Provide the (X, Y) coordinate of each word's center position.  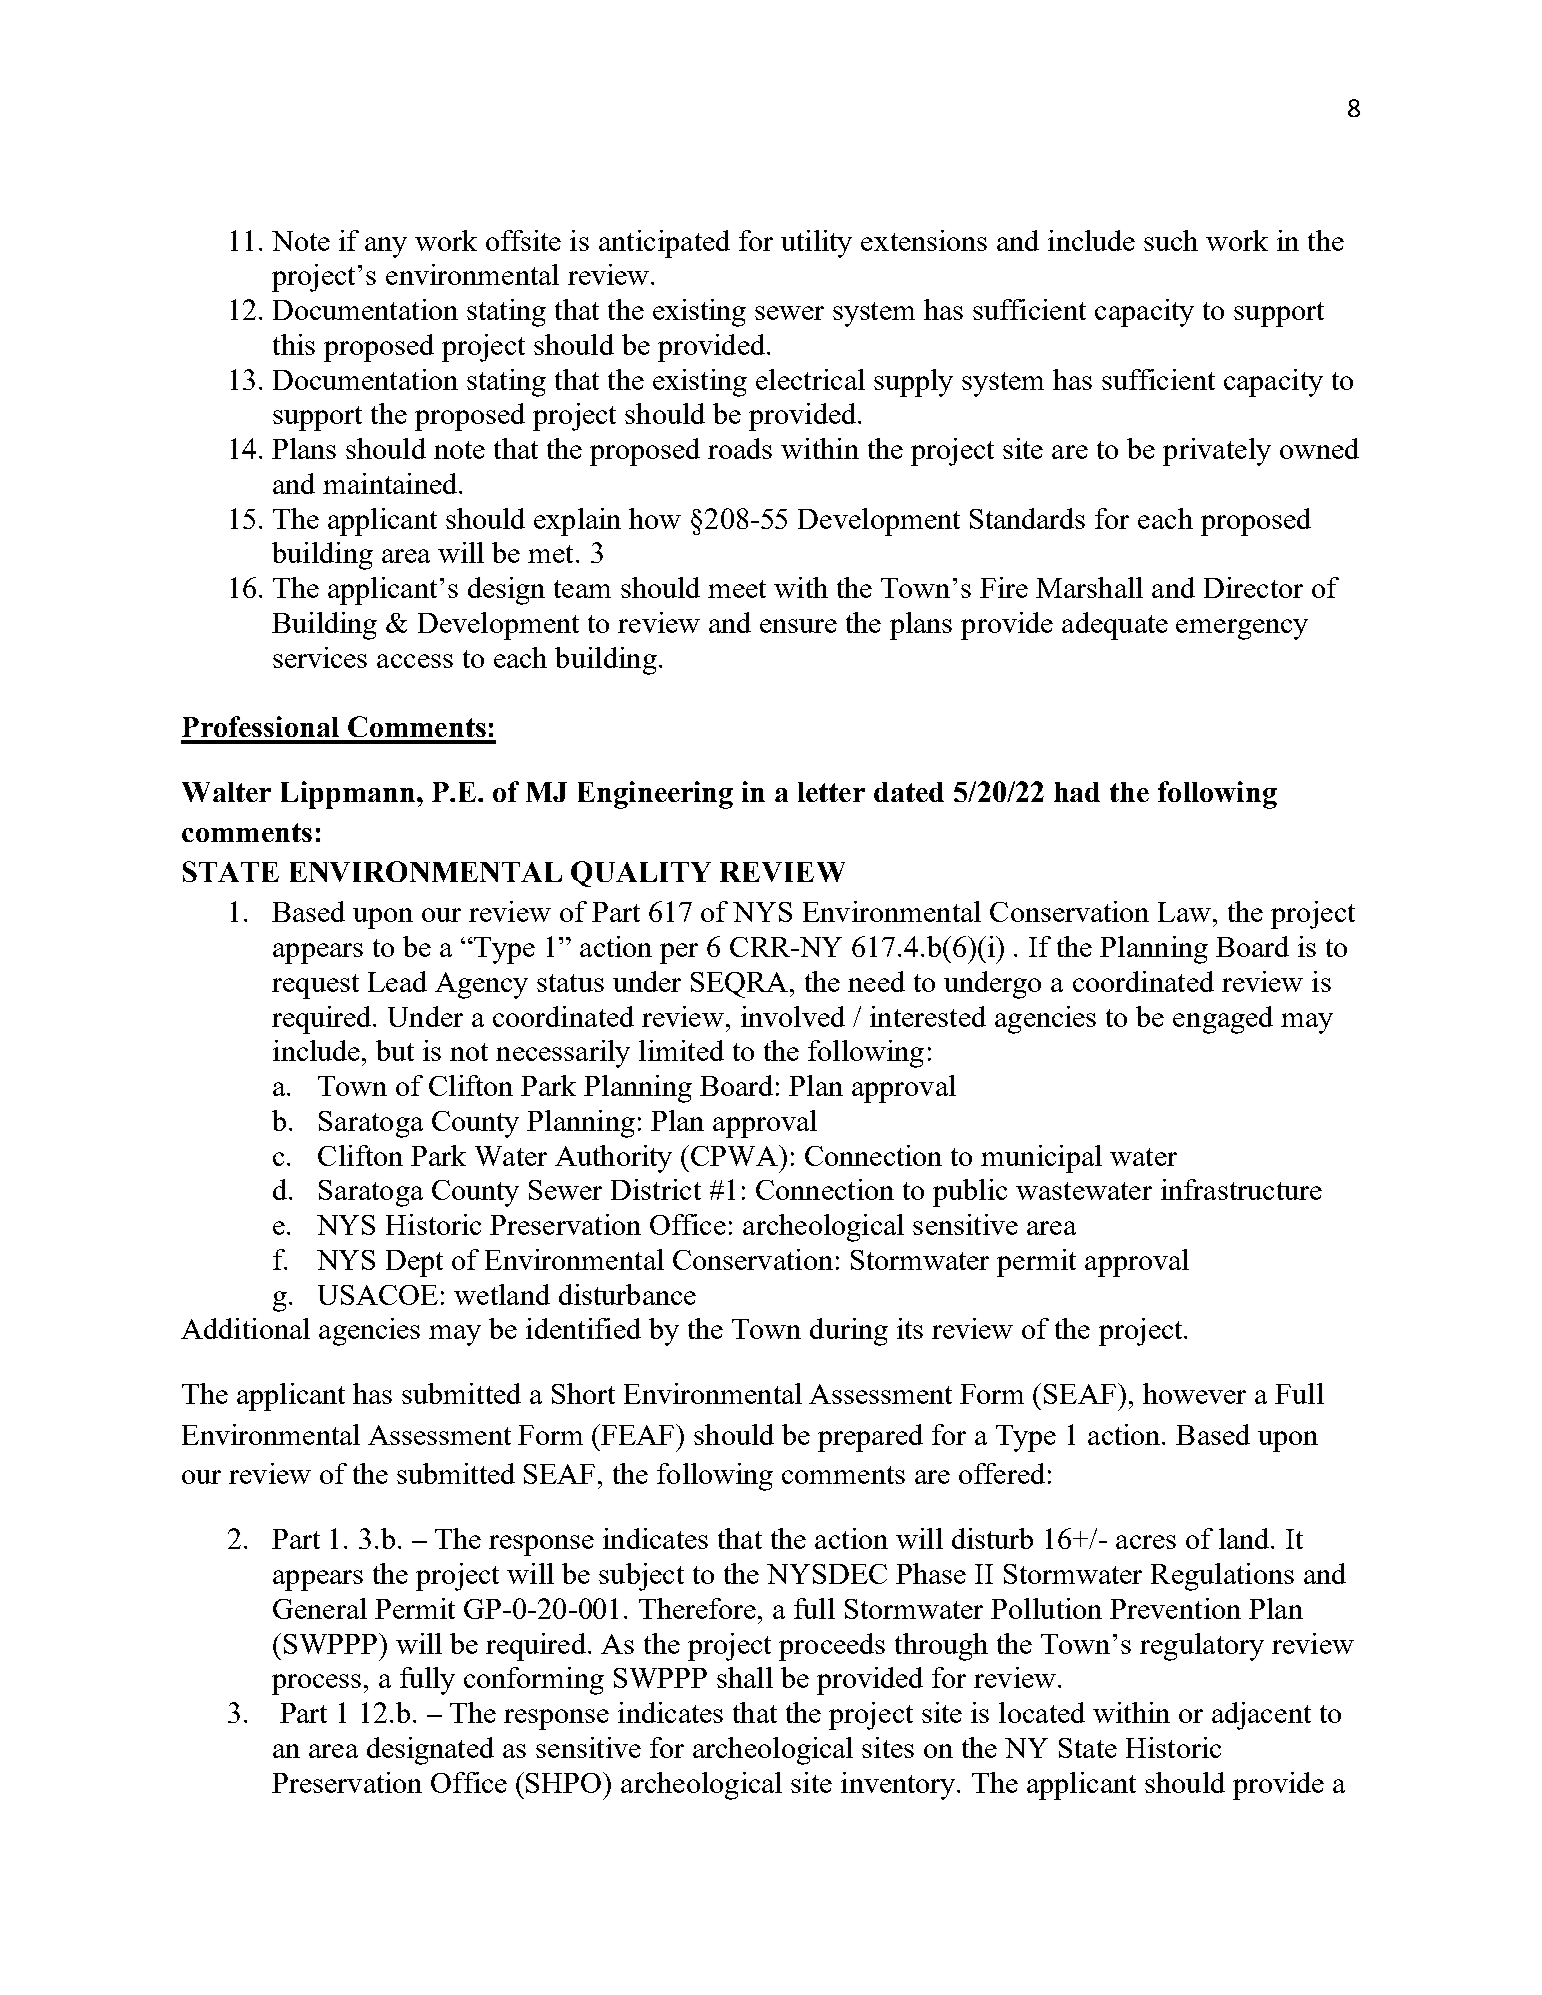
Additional (245, 1328)
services (320, 657)
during (849, 1332)
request (315, 986)
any (386, 247)
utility (816, 244)
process (316, 1684)
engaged (1223, 1020)
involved (793, 1016)
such (1171, 240)
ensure (798, 626)
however (1194, 1393)
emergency (1242, 629)
